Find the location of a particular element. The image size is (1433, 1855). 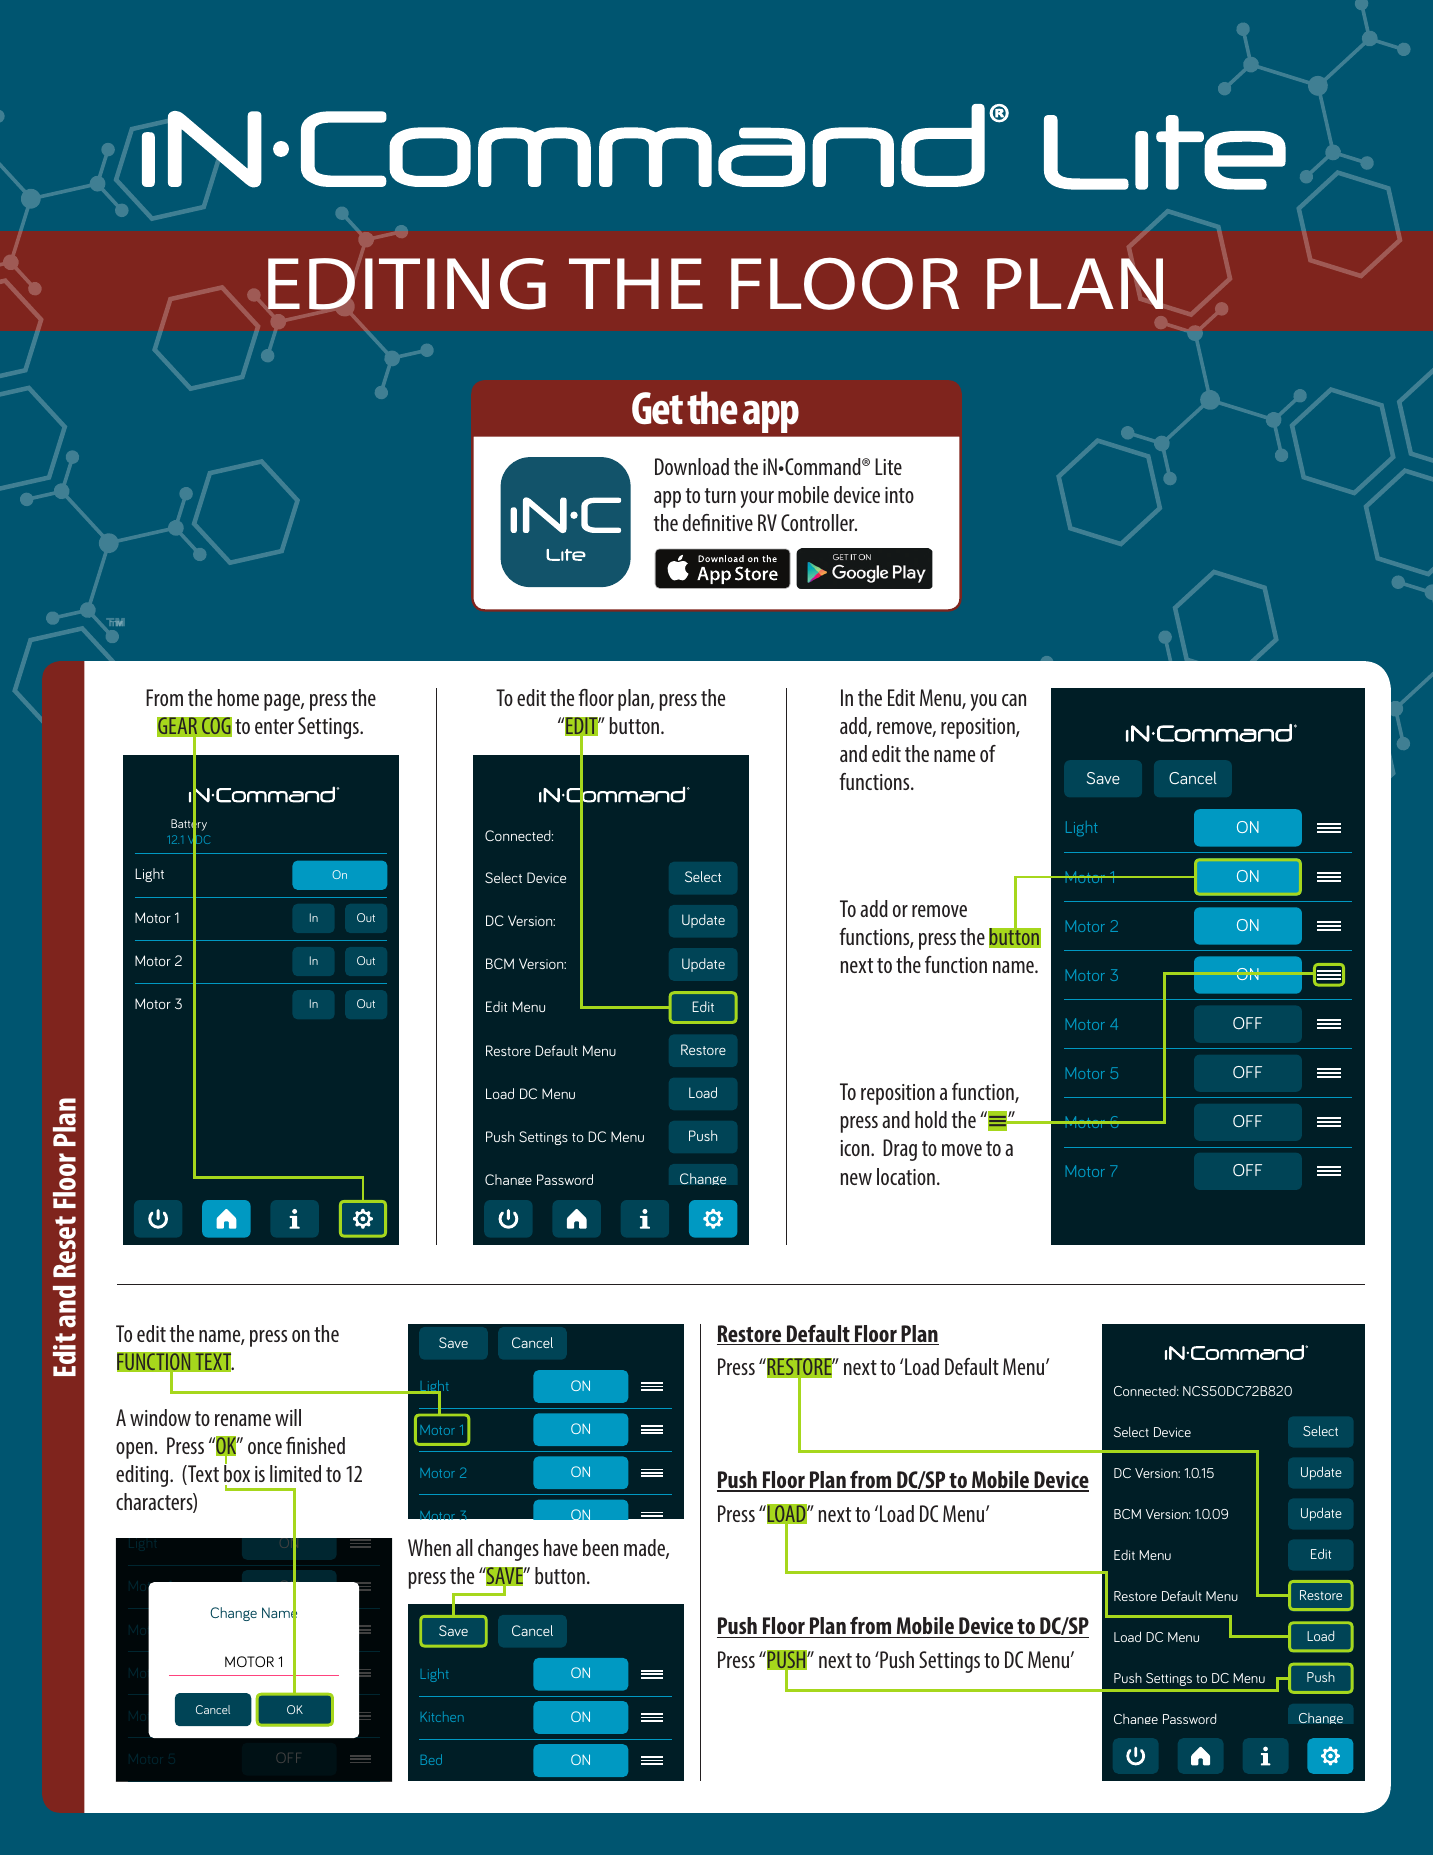

new is located at coordinates (856, 1179).
